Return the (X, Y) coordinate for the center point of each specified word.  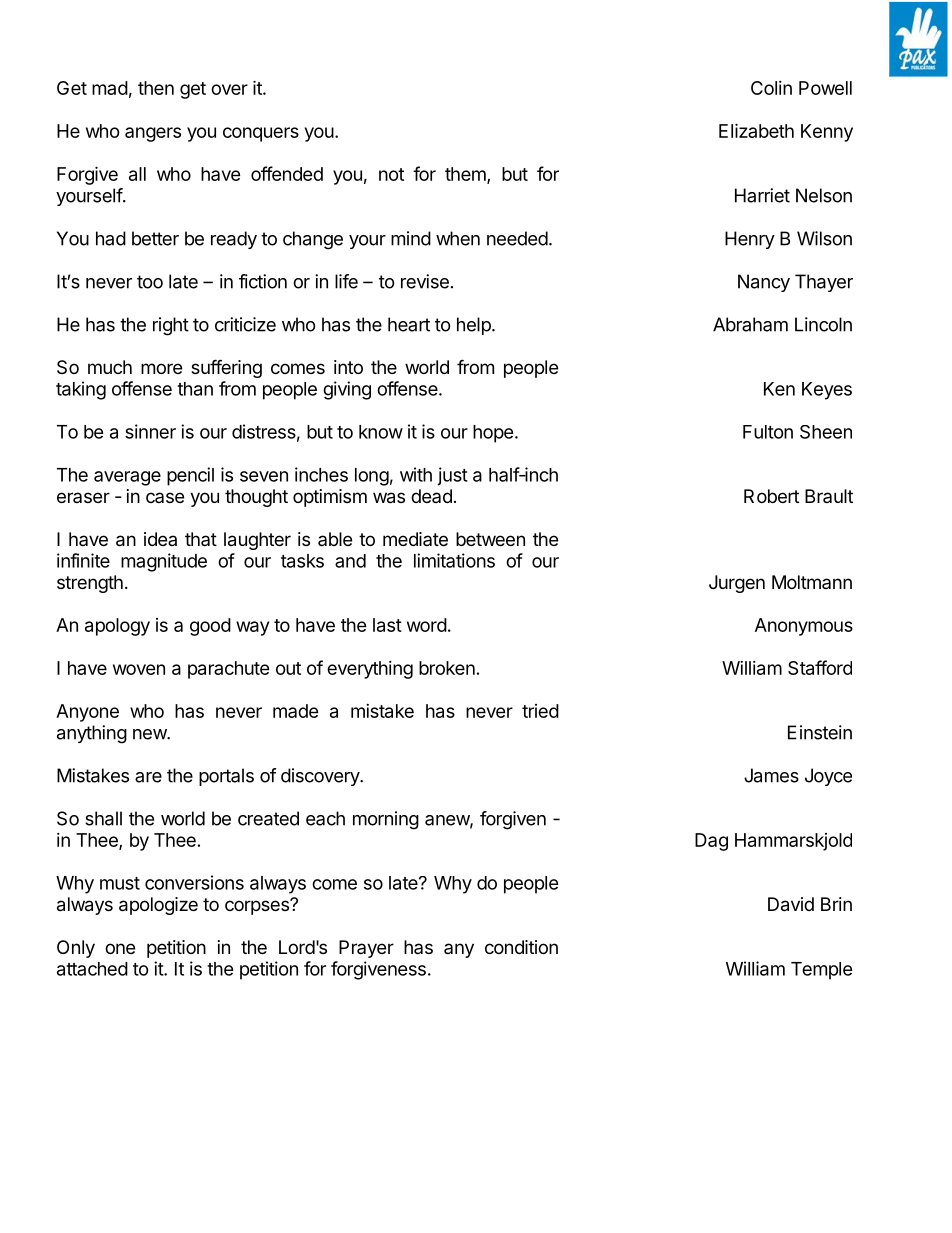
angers (153, 134)
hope (493, 434)
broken (447, 668)
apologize (158, 906)
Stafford (820, 667)
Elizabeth (756, 130)
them (466, 175)
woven (139, 669)
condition (521, 947)
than (195, 389)
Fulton (768, 432)
